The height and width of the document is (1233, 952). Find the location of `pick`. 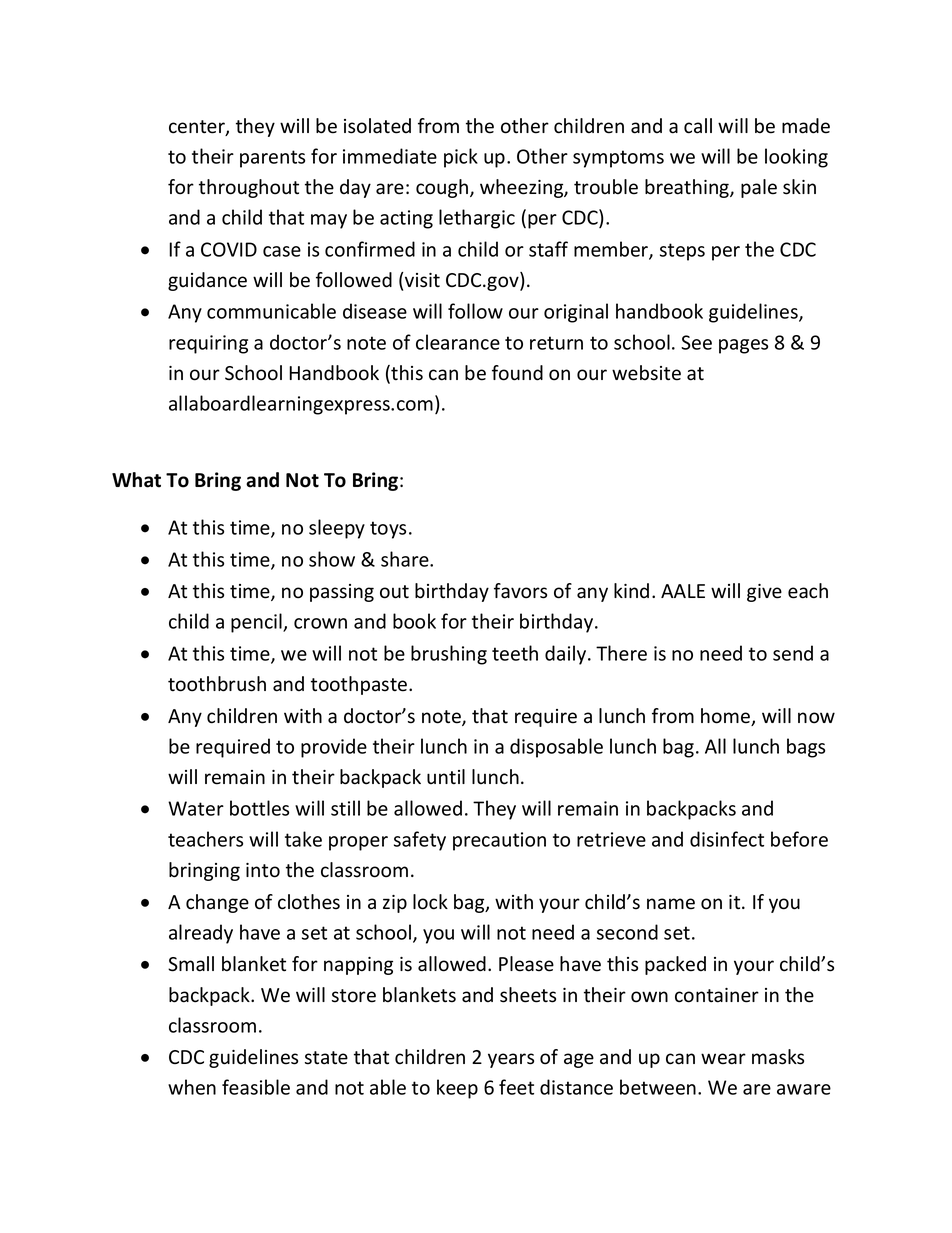

pick is located at coordinates (461, 158).
